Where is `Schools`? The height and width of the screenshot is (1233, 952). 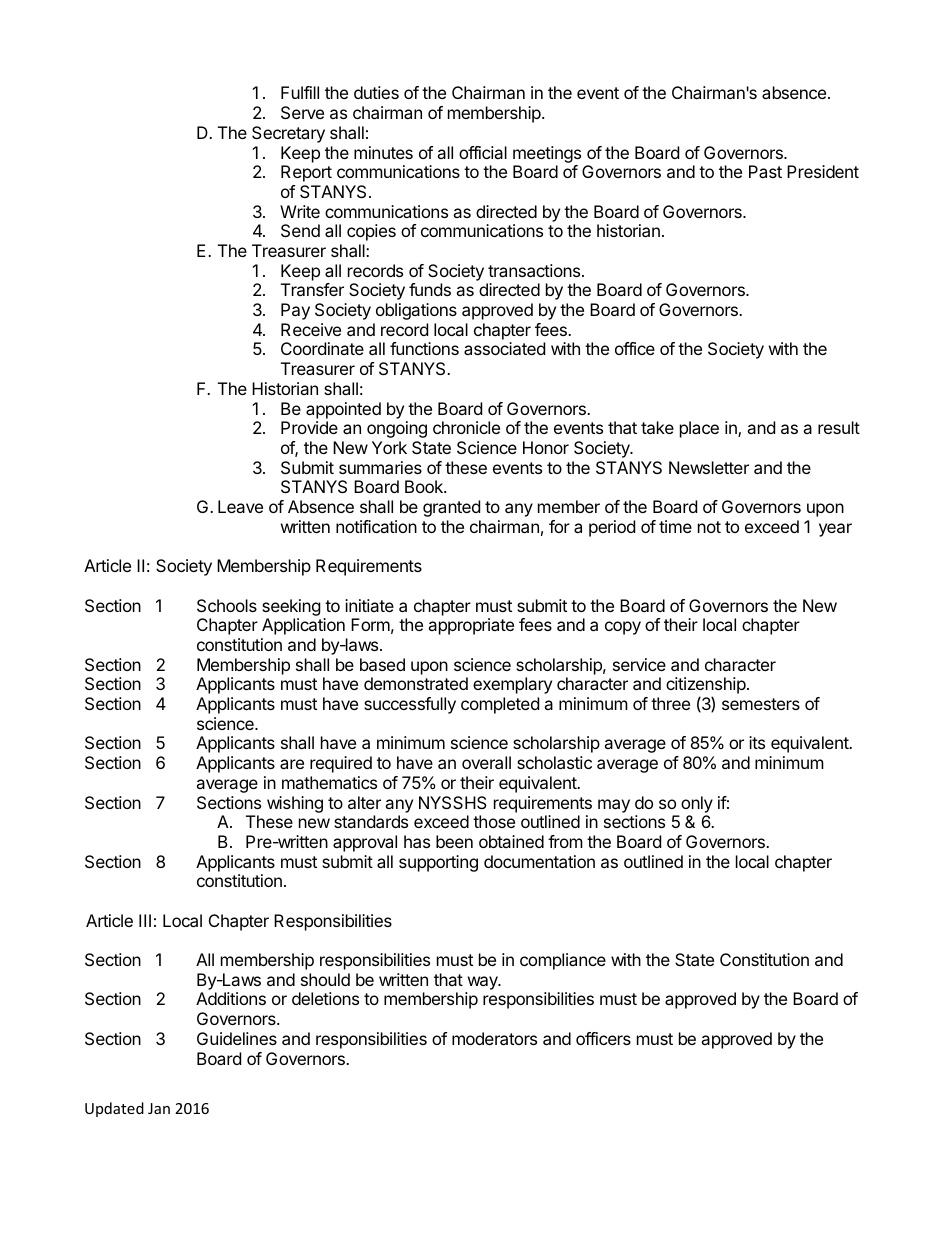 Schools is located at coordinates (227, 605).
